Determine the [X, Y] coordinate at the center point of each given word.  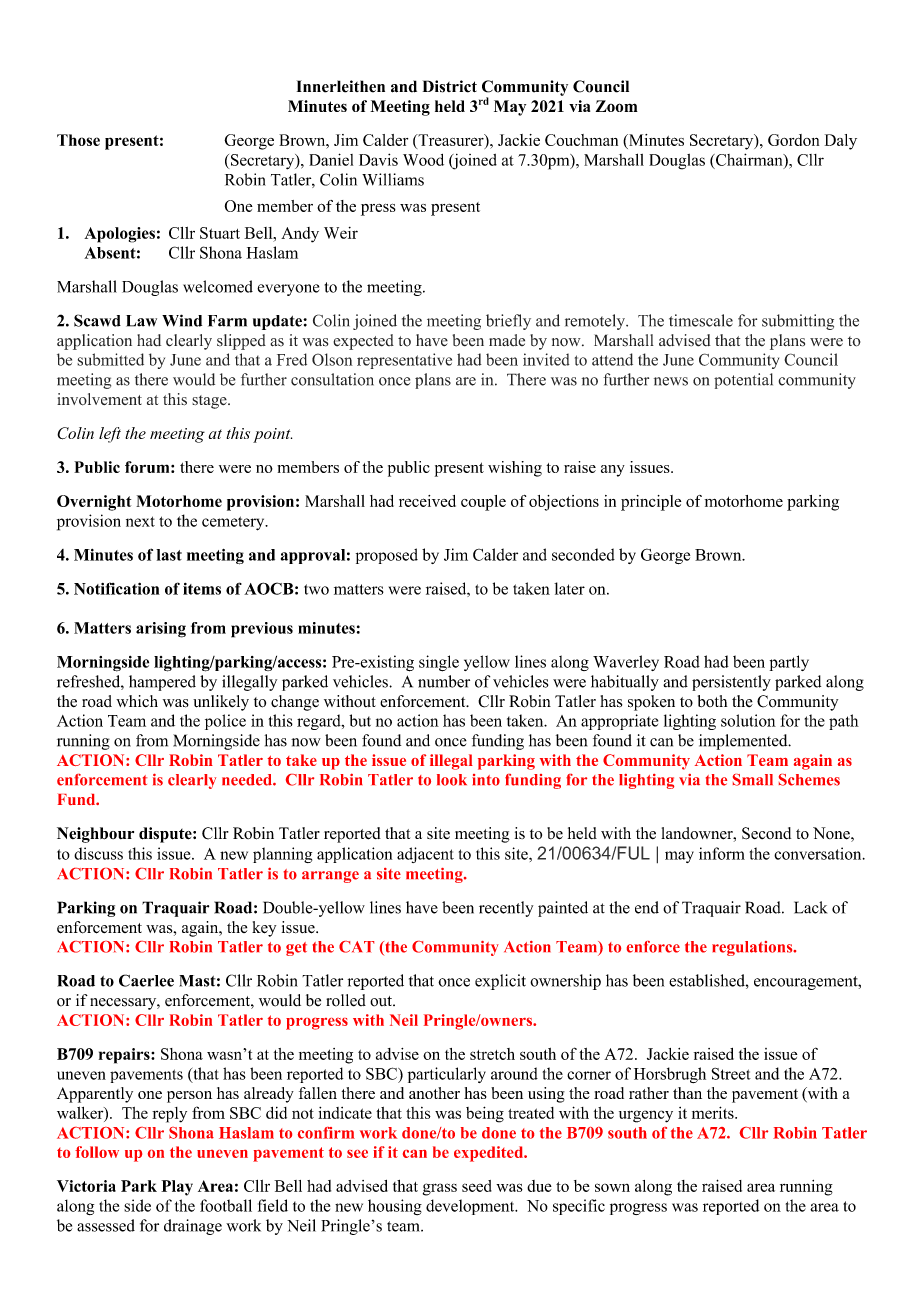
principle [651, 503]
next [140, 521]
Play [177, 1188]
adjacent [425, 855]
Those [78, 140]
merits [714, 1112]
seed [477, 1186]
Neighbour [95, 835]
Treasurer [451, 141]
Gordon [793, 140]
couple [483, 503]
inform [722, 853]
